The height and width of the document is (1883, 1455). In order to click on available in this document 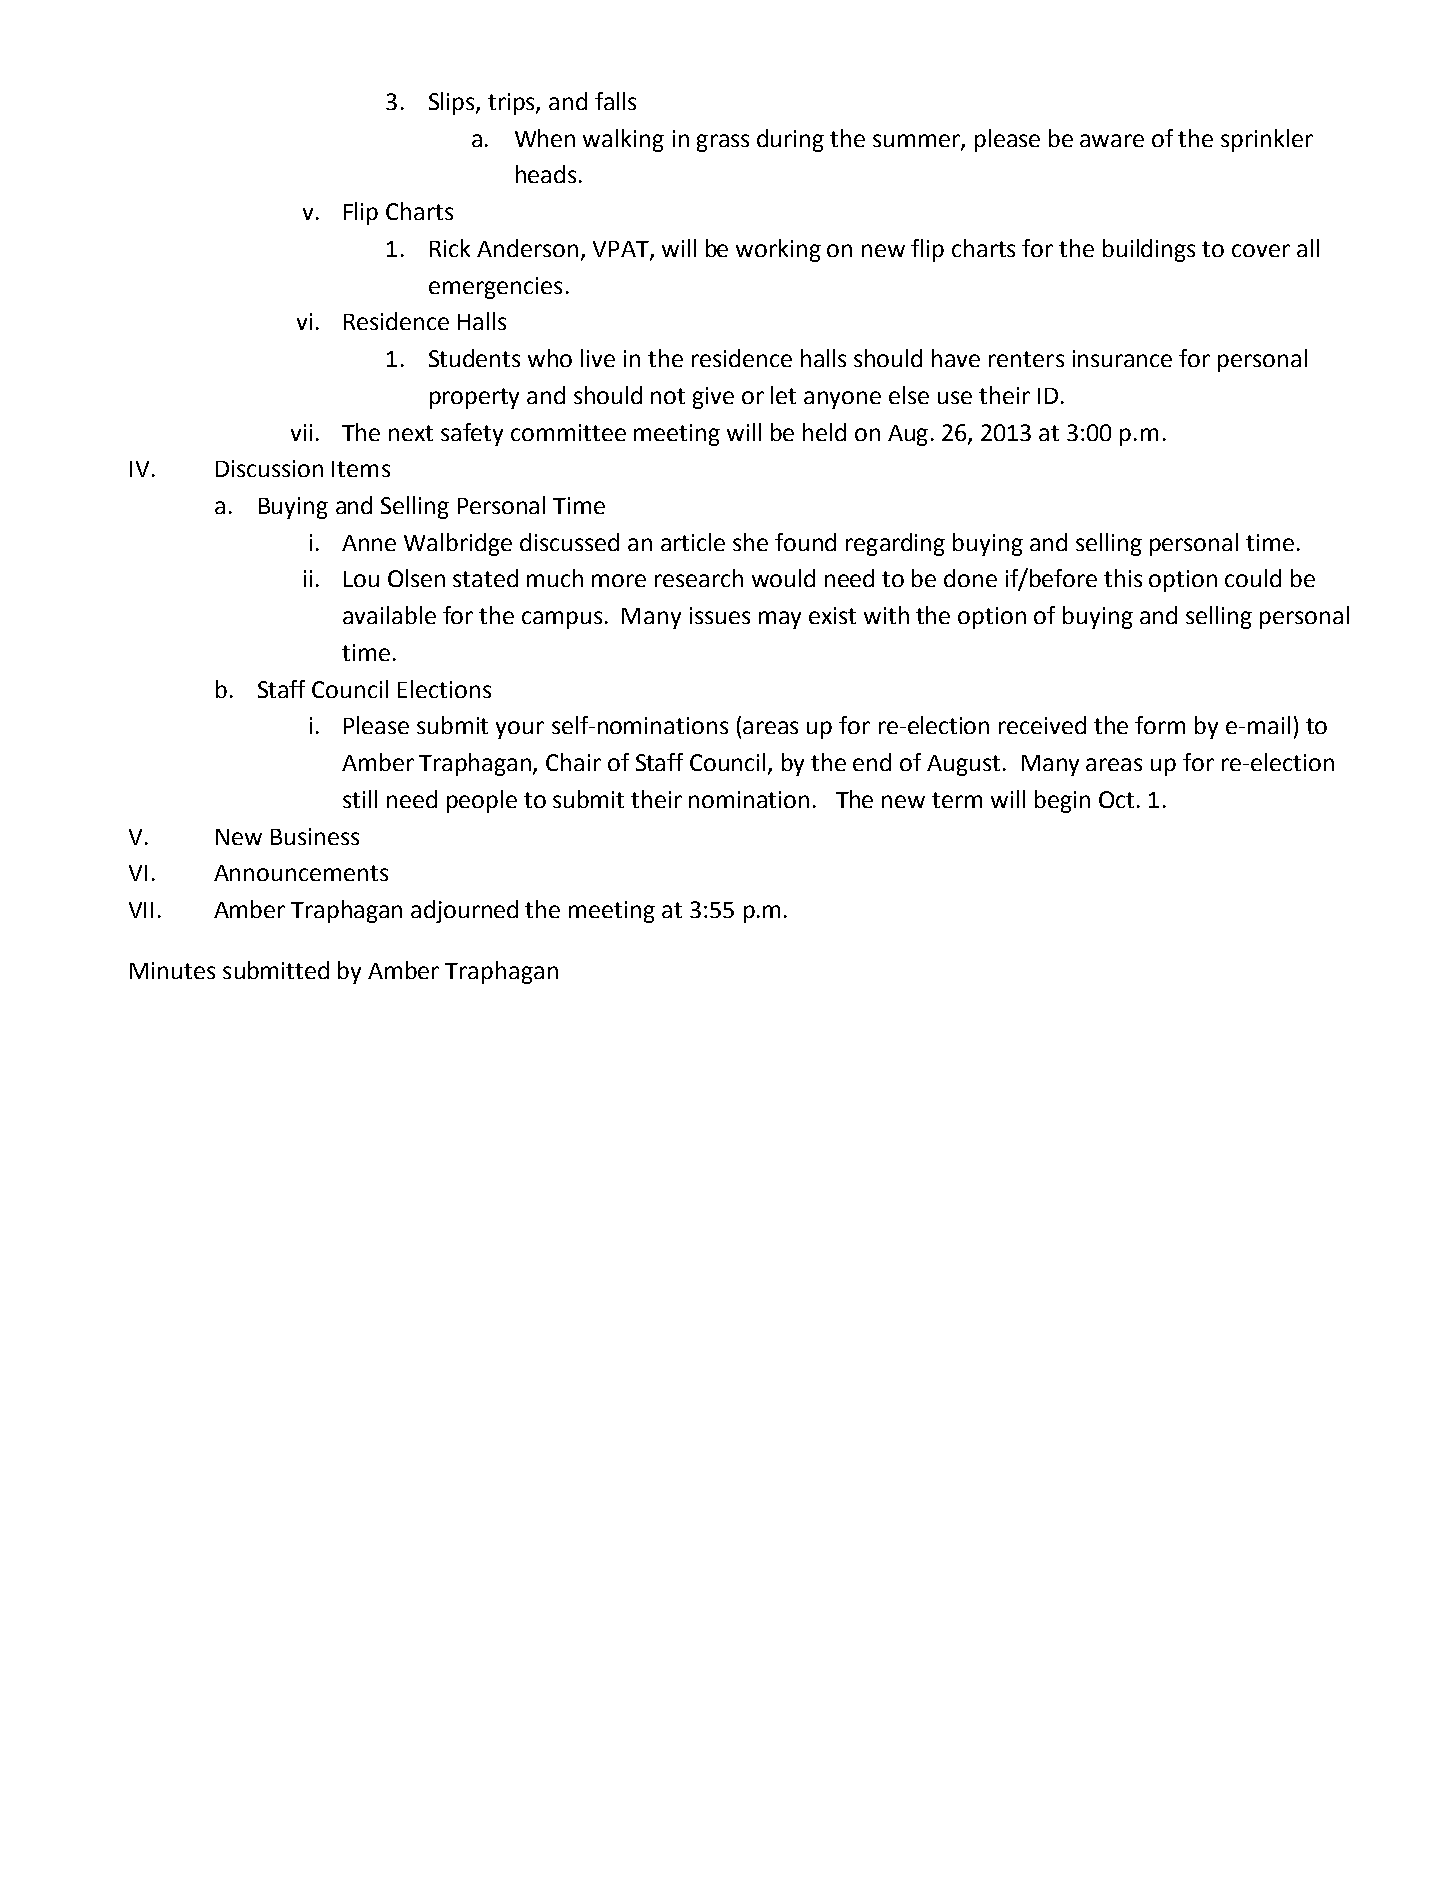, I will do `click(389, 615)`.
